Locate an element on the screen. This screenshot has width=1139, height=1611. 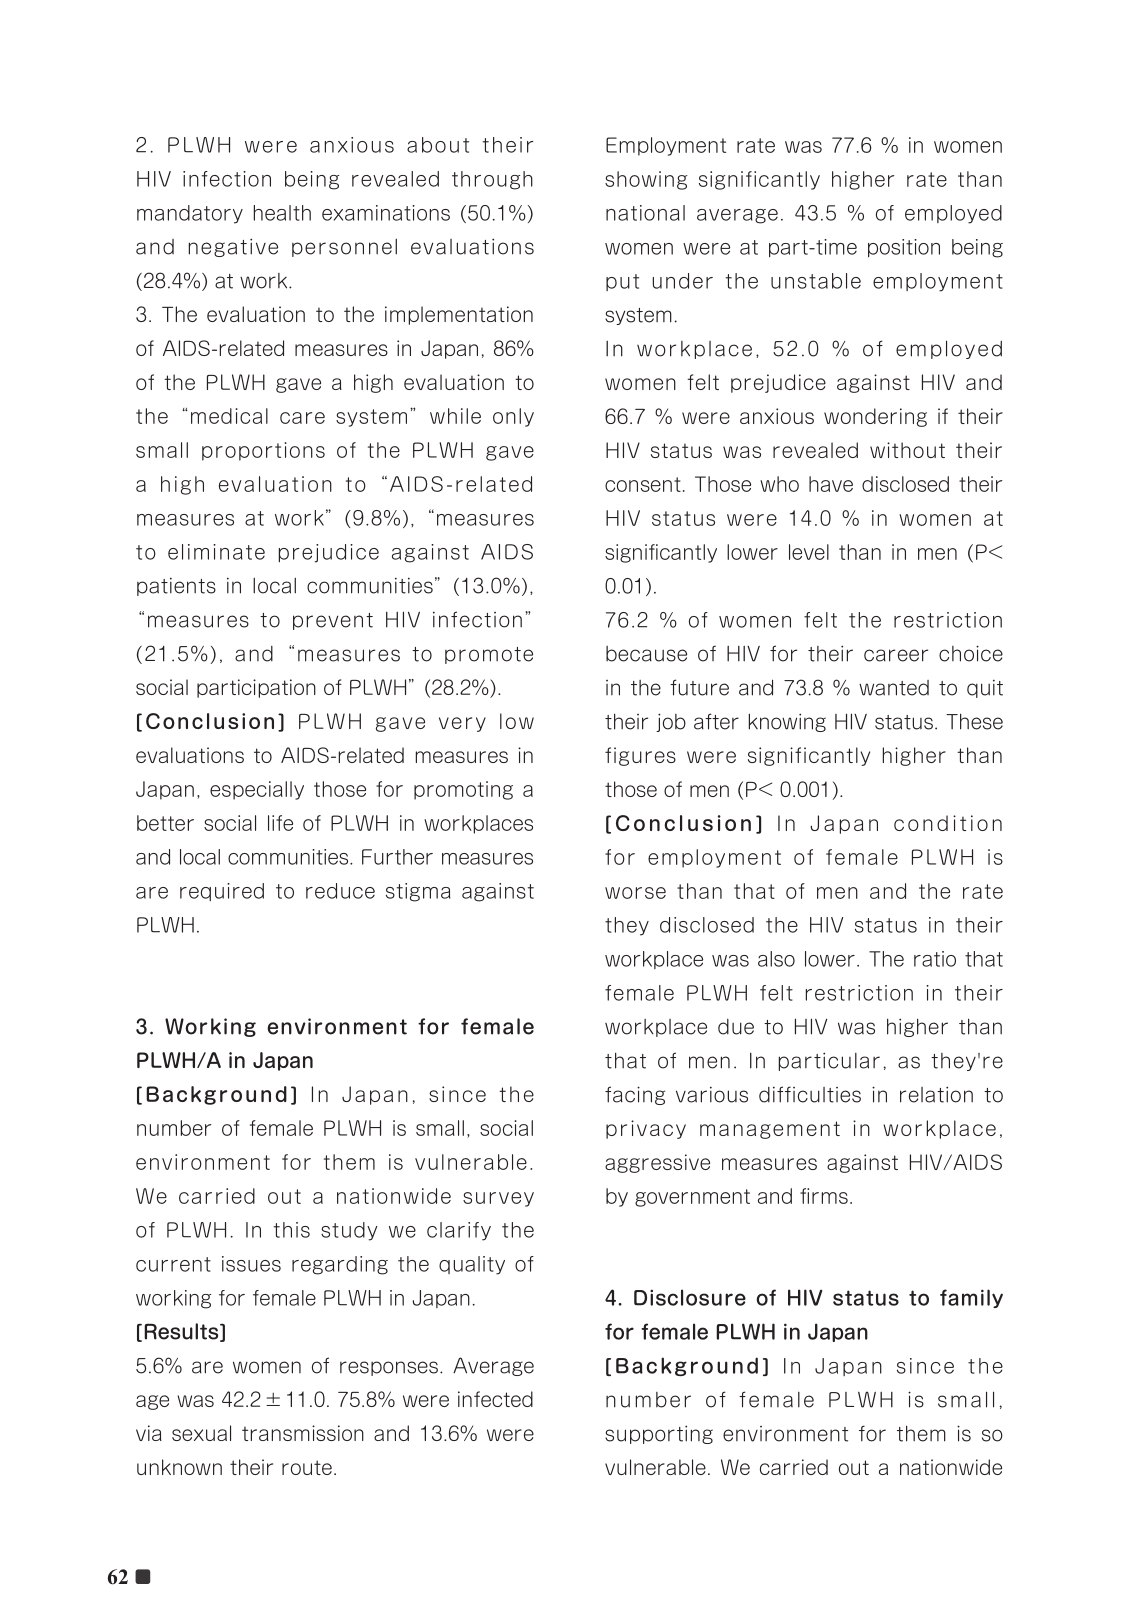
promote is located at coordinates (489, 655).
